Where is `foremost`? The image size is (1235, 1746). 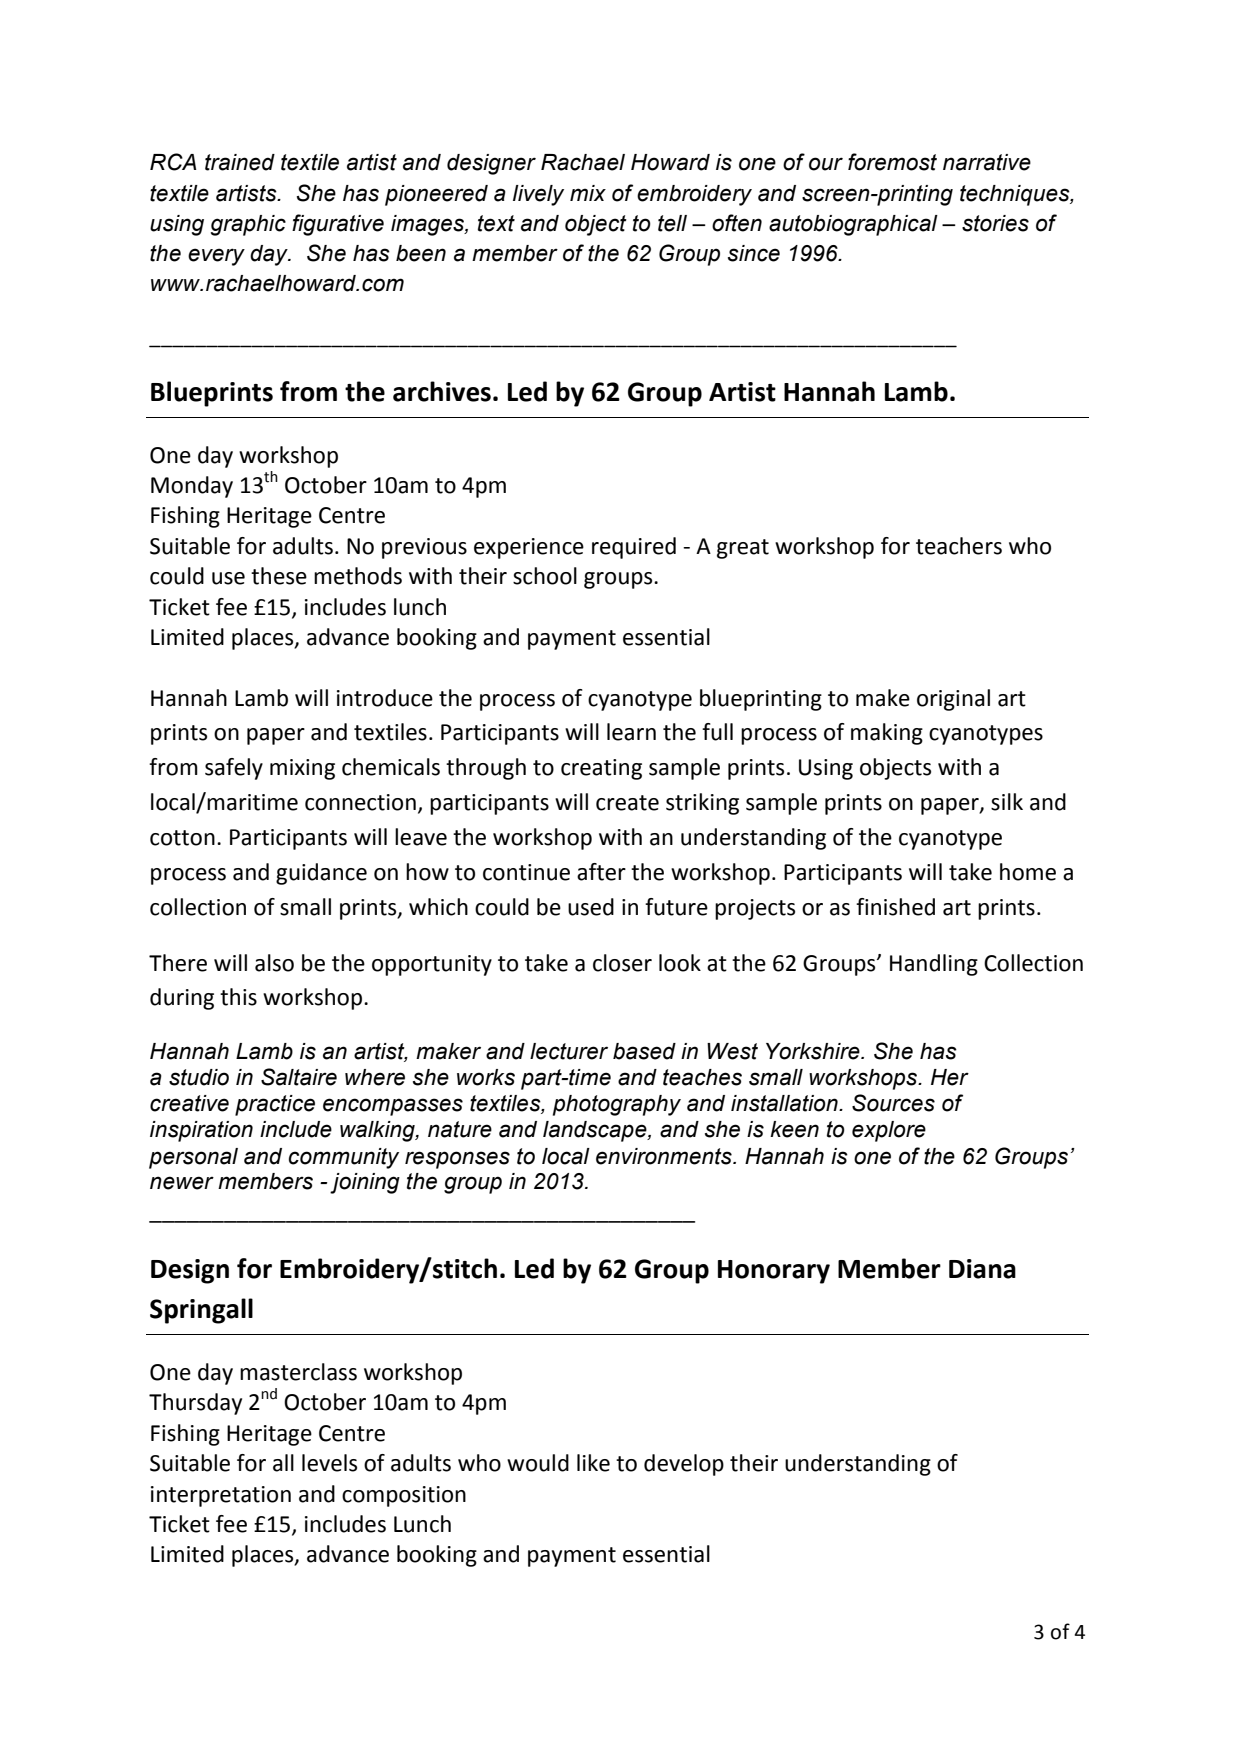
foremost is located at coordinates (892, 162).
